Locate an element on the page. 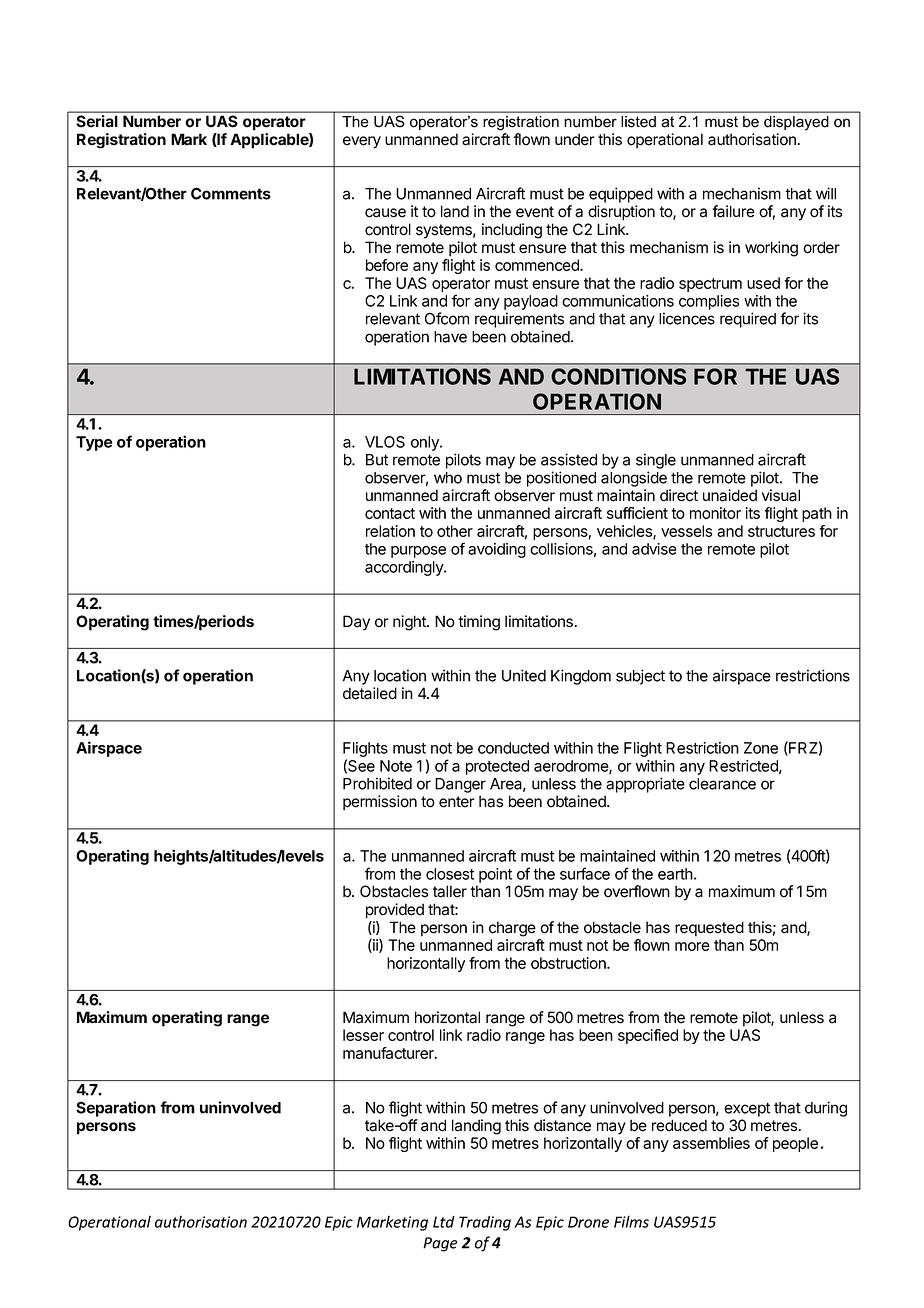 The width and height of the page is (924, 1308). failure is located at coordinates (733, 211).
